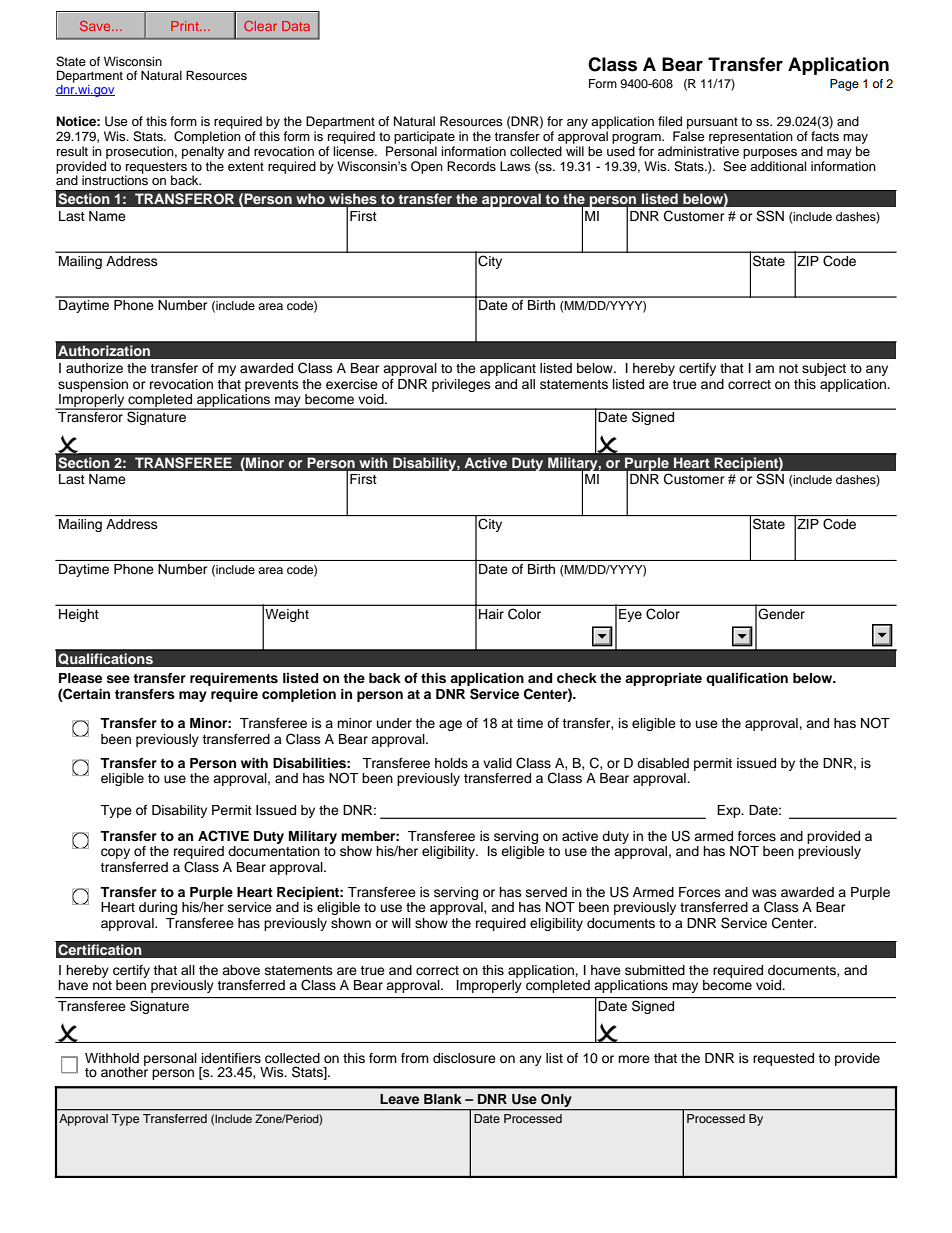  I want to click on representation, so click(751, 137).
